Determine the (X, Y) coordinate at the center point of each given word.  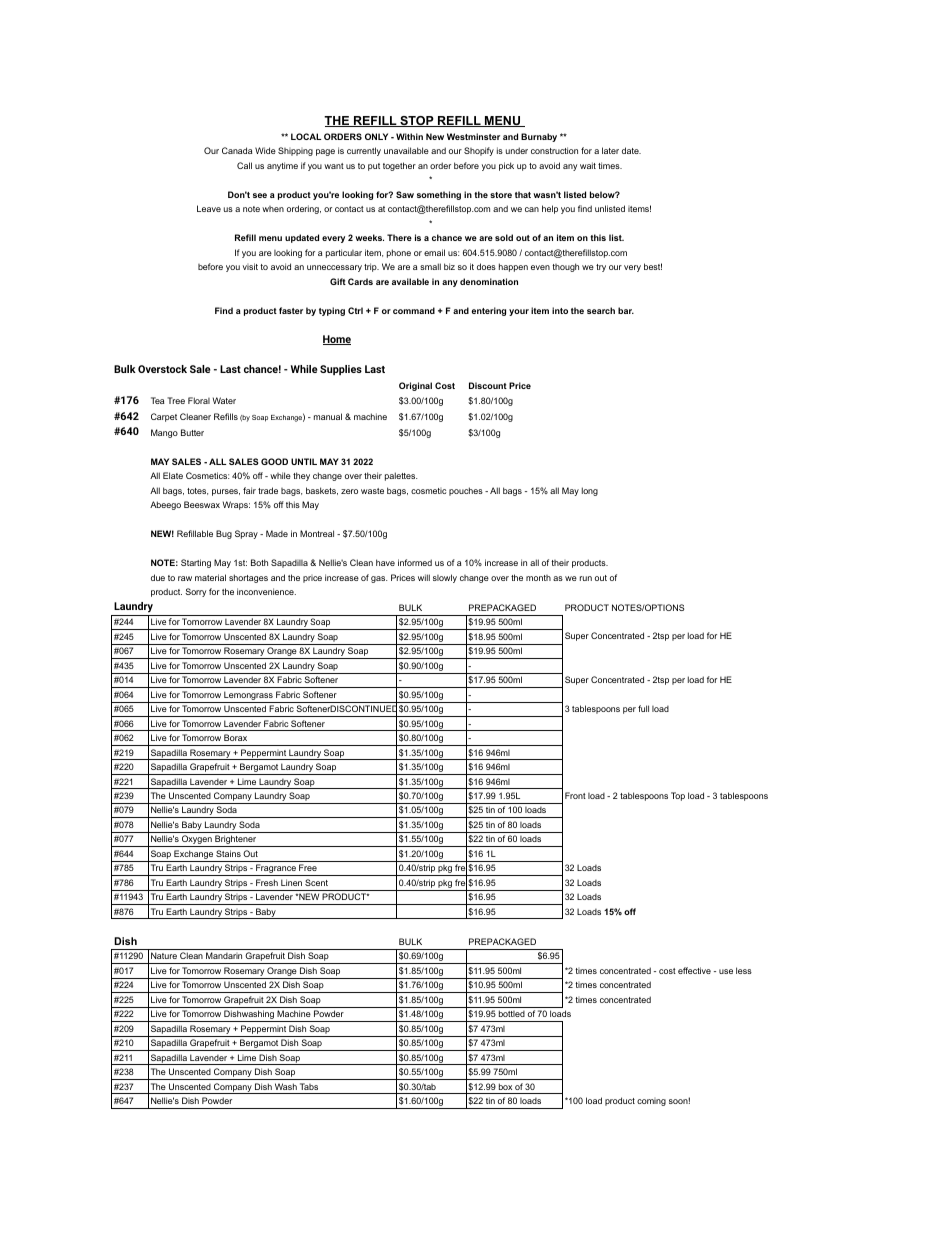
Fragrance (276, 870)
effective (694, 970)
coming (651, 1102)
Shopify (479, 151)
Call (244, 165)
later (610, 150)
